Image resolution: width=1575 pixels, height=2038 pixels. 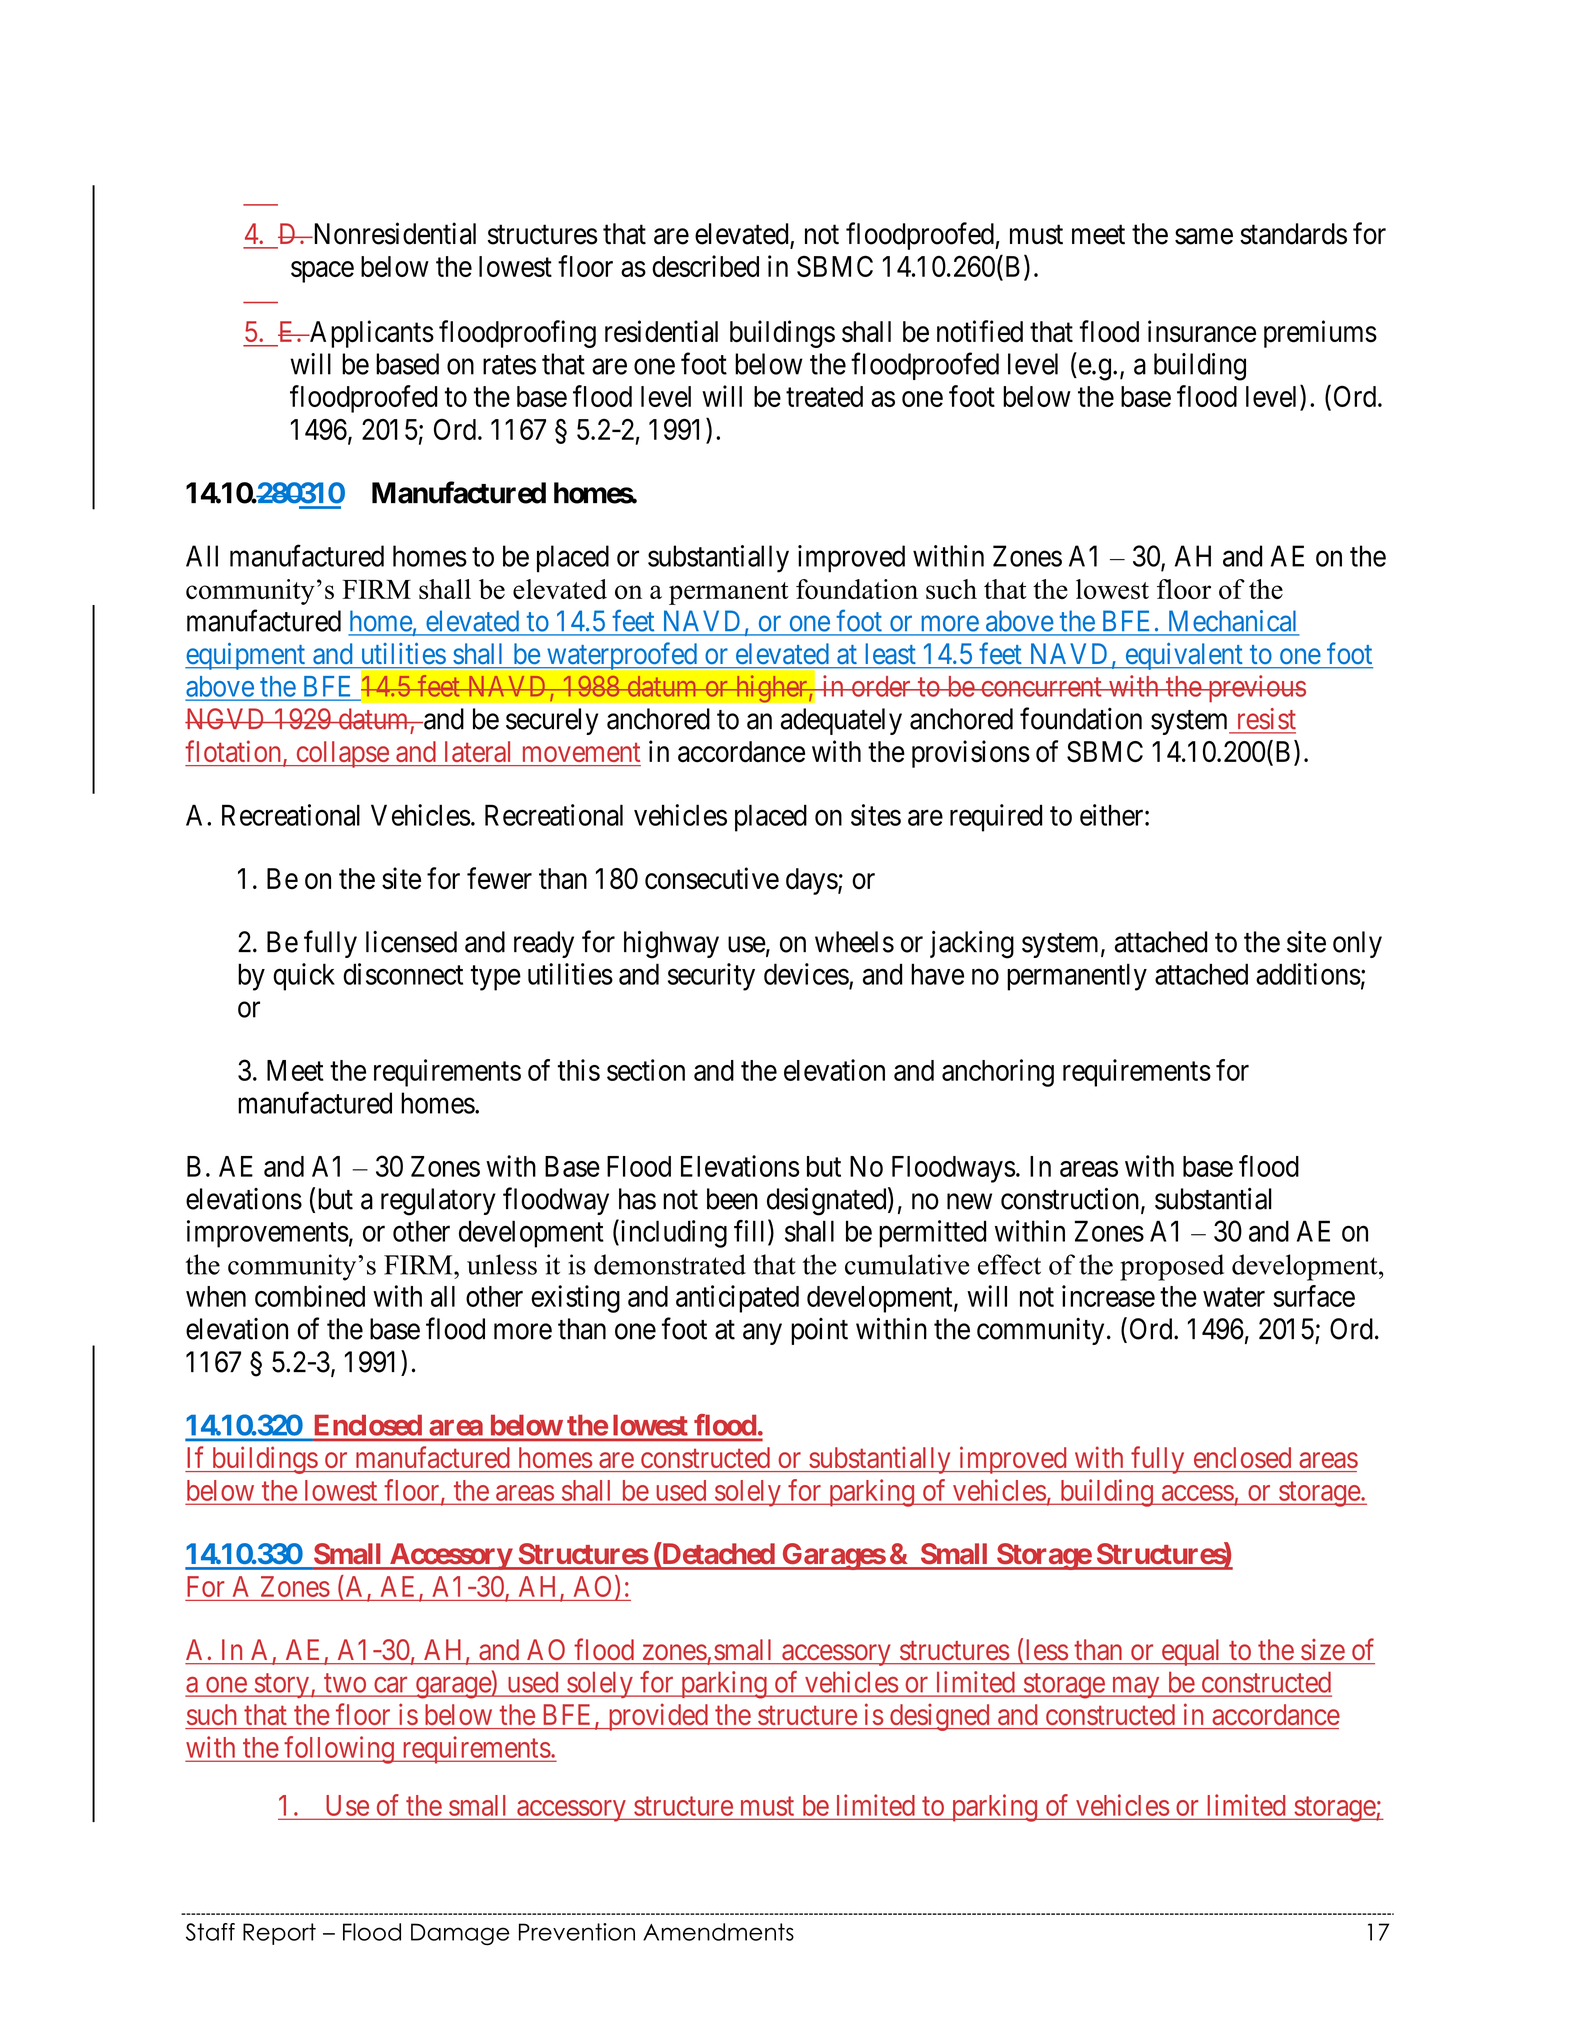 What do you see at coordinates (1202, 331) in the page?
I see `insurance` at bounding box center [1202, 331].
